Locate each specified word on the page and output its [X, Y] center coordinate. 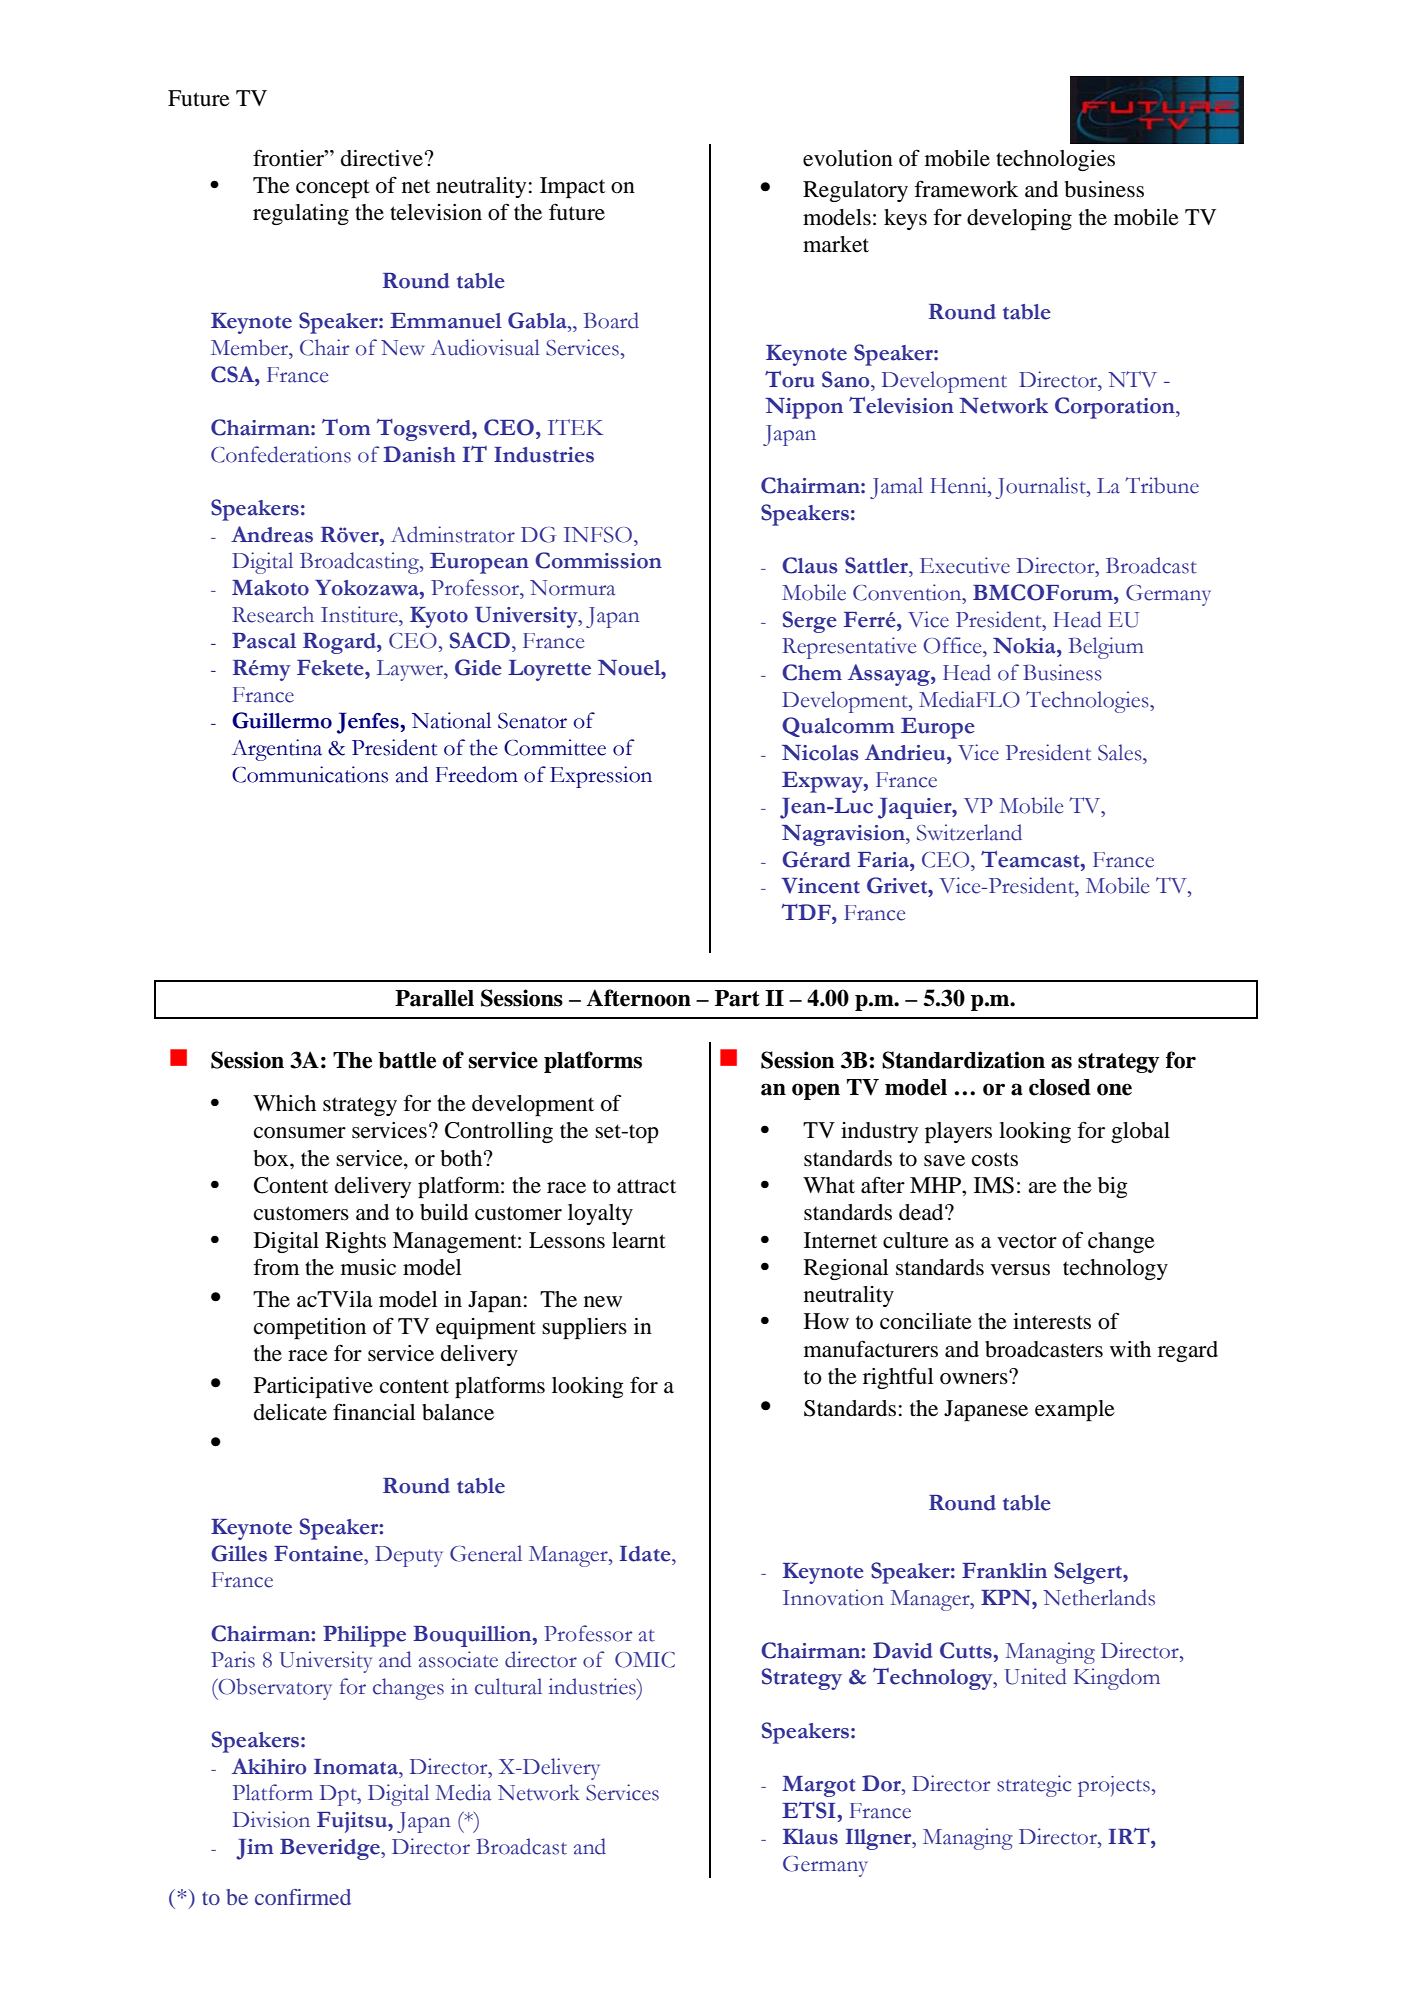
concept [333, 188]
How [826, 1321]
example [1075, 1410]
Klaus [810, 1837]
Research [273, 614]
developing [1019, 219]
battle [407, 1060]
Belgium [1106, 648]
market [836, 244]
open [816, 1091]
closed [1060, 1087]
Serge [810, 622]
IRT [1130, 1836]
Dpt [339, 1795]
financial [374, 1412]
